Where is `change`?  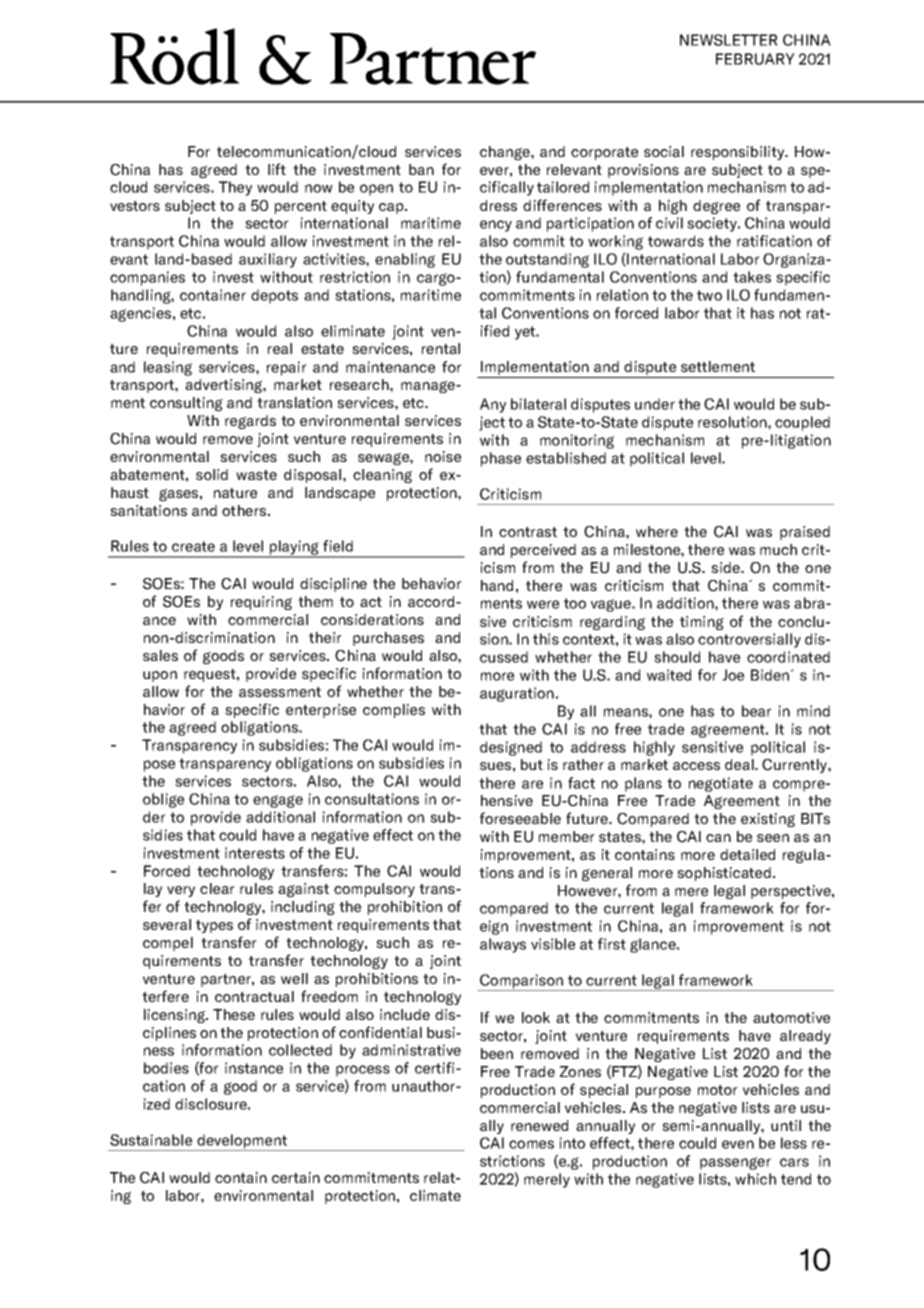 change is located at coordinates (506, 153).
